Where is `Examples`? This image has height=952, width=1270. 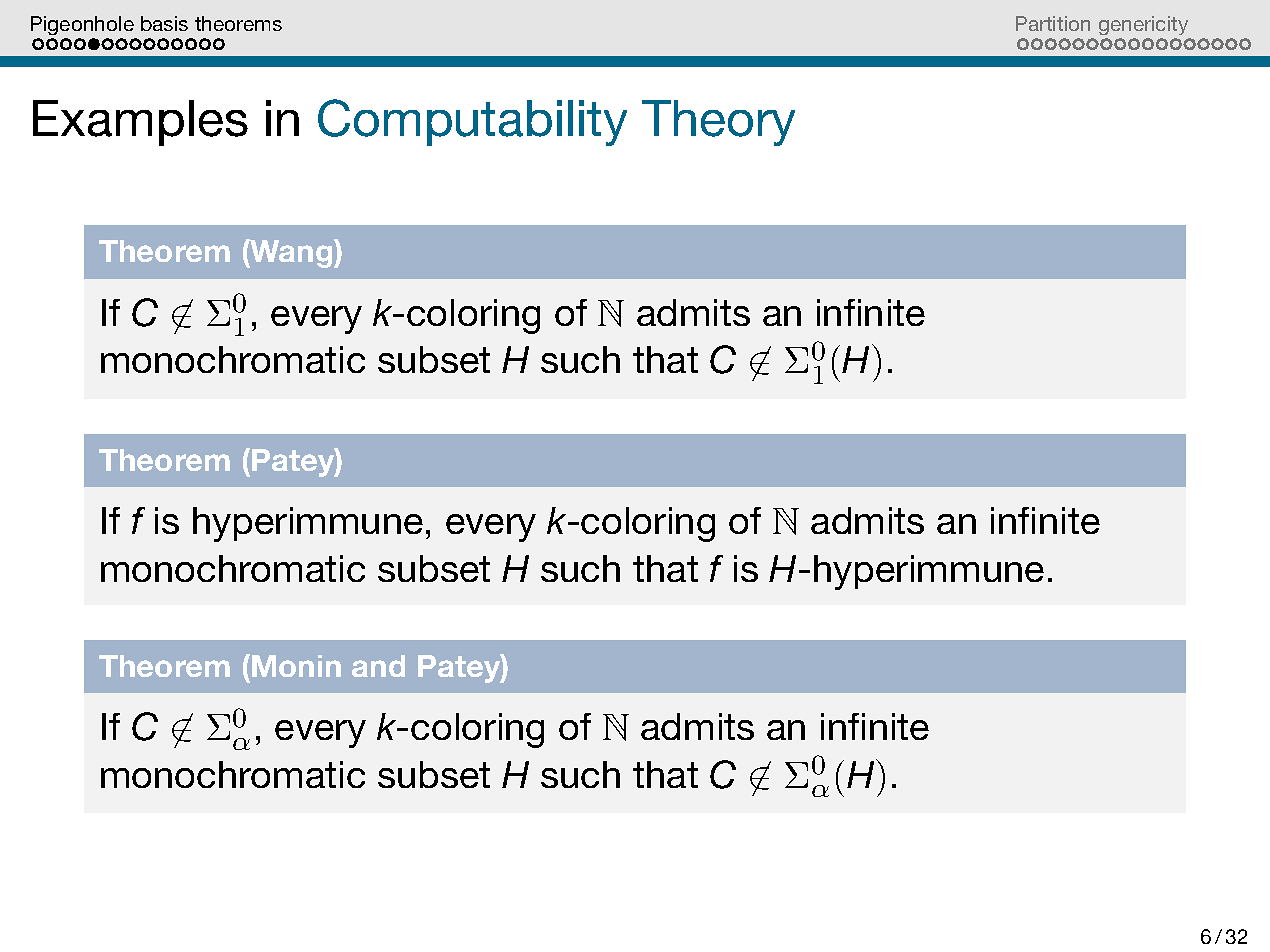 Examples is located at coordinates (140, 123).
